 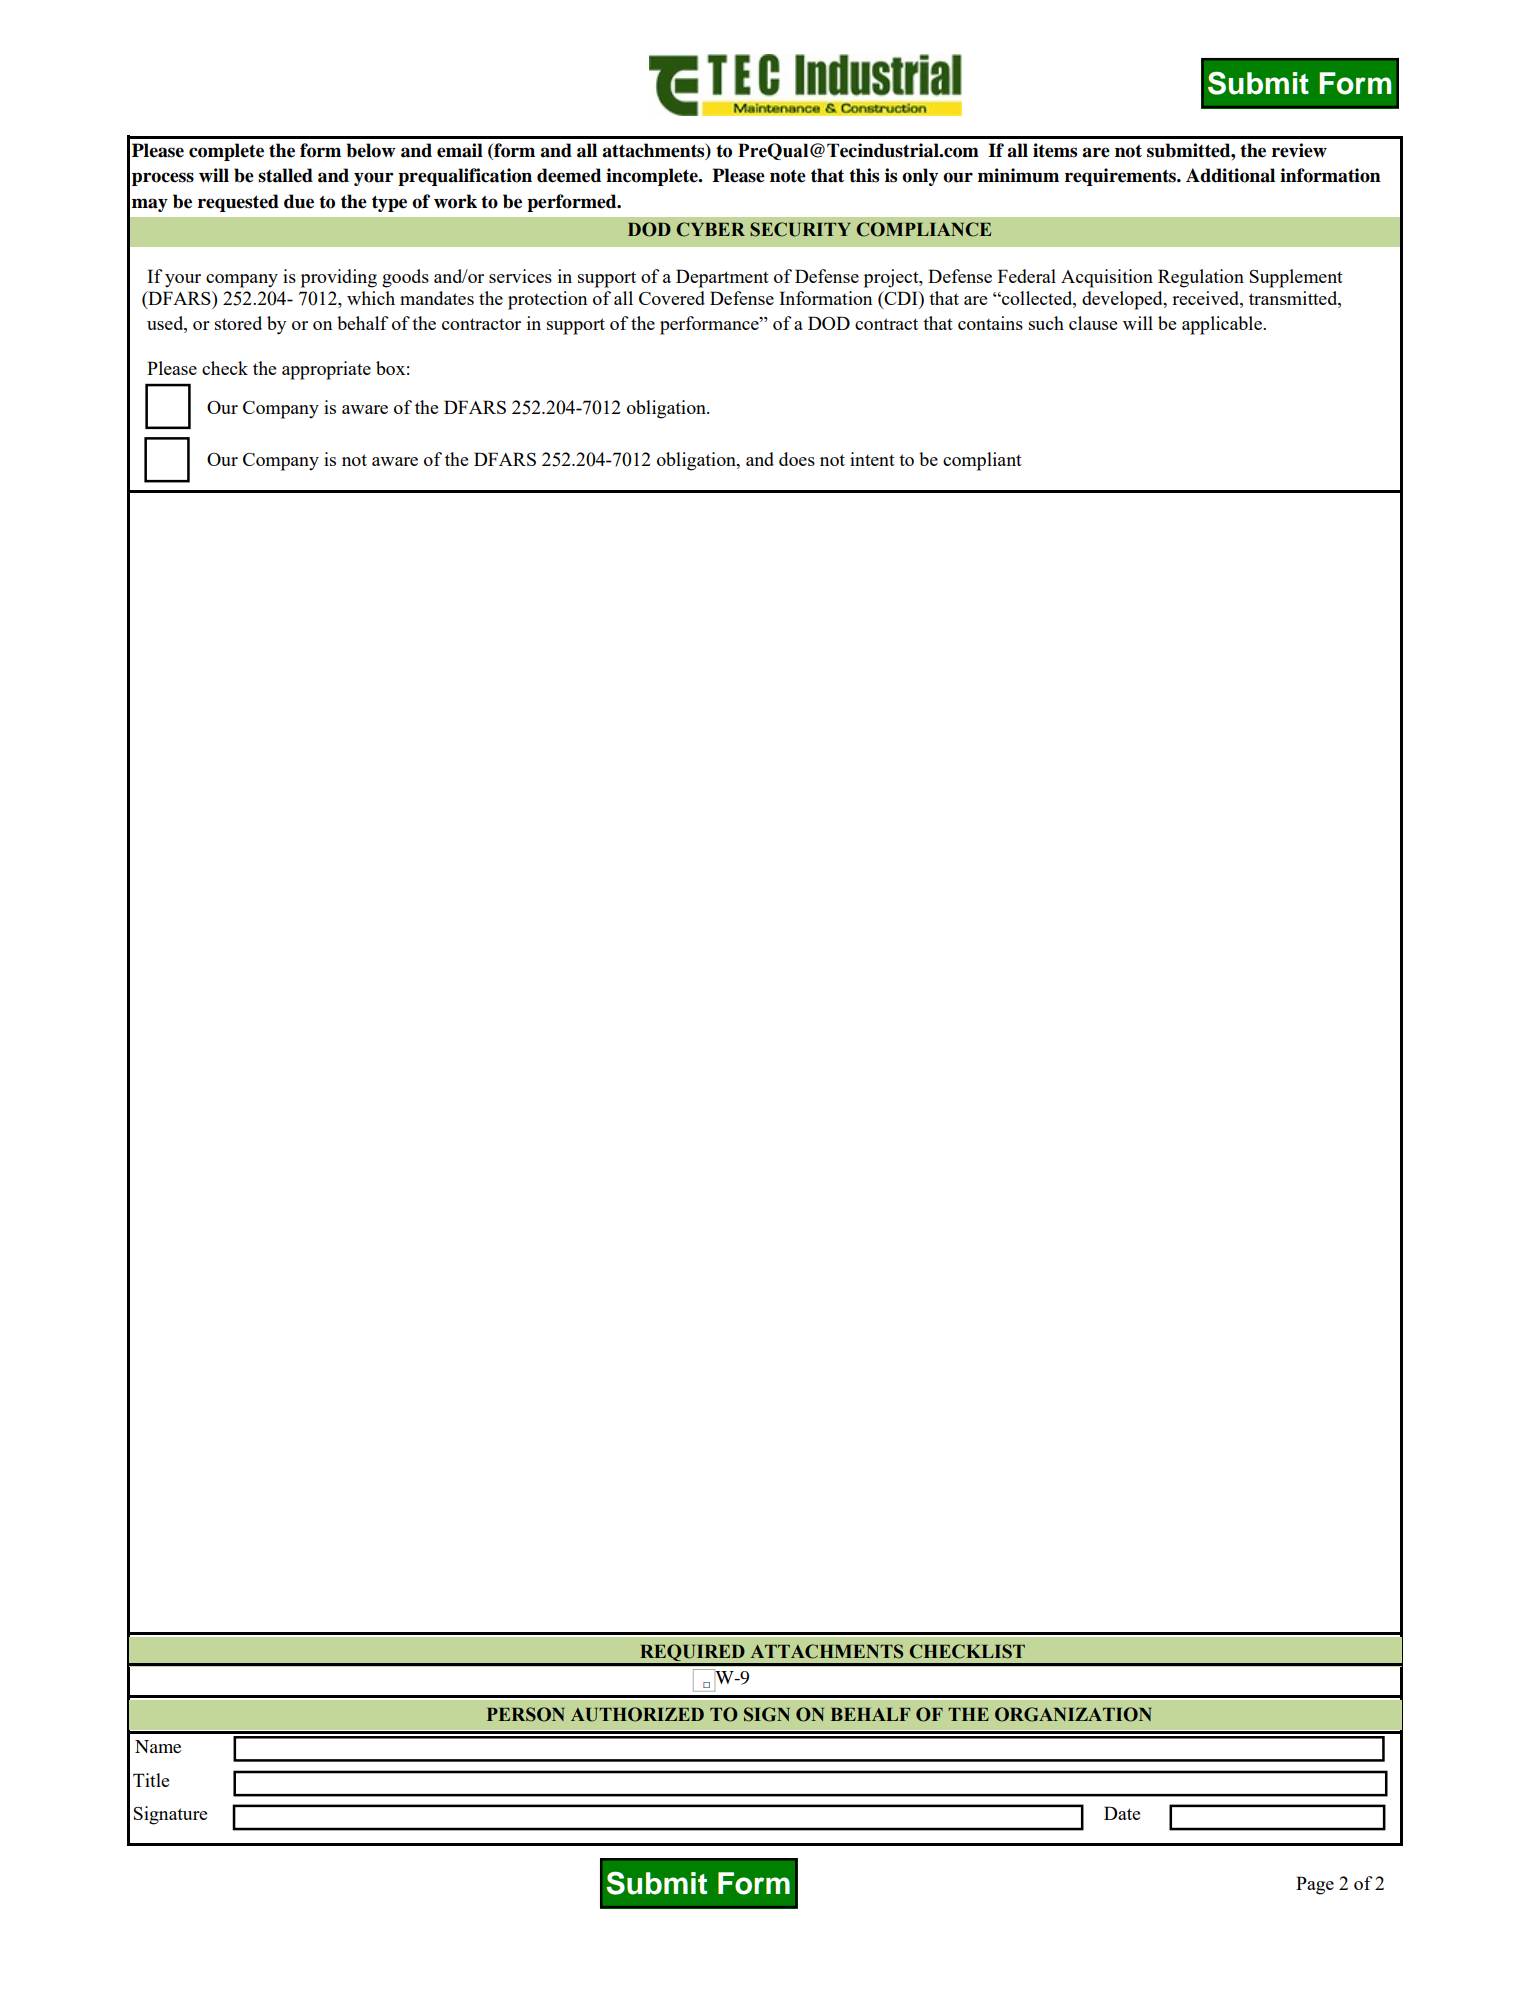 I want to click on AUTHORIZED, so click(x=637, y=1714).
